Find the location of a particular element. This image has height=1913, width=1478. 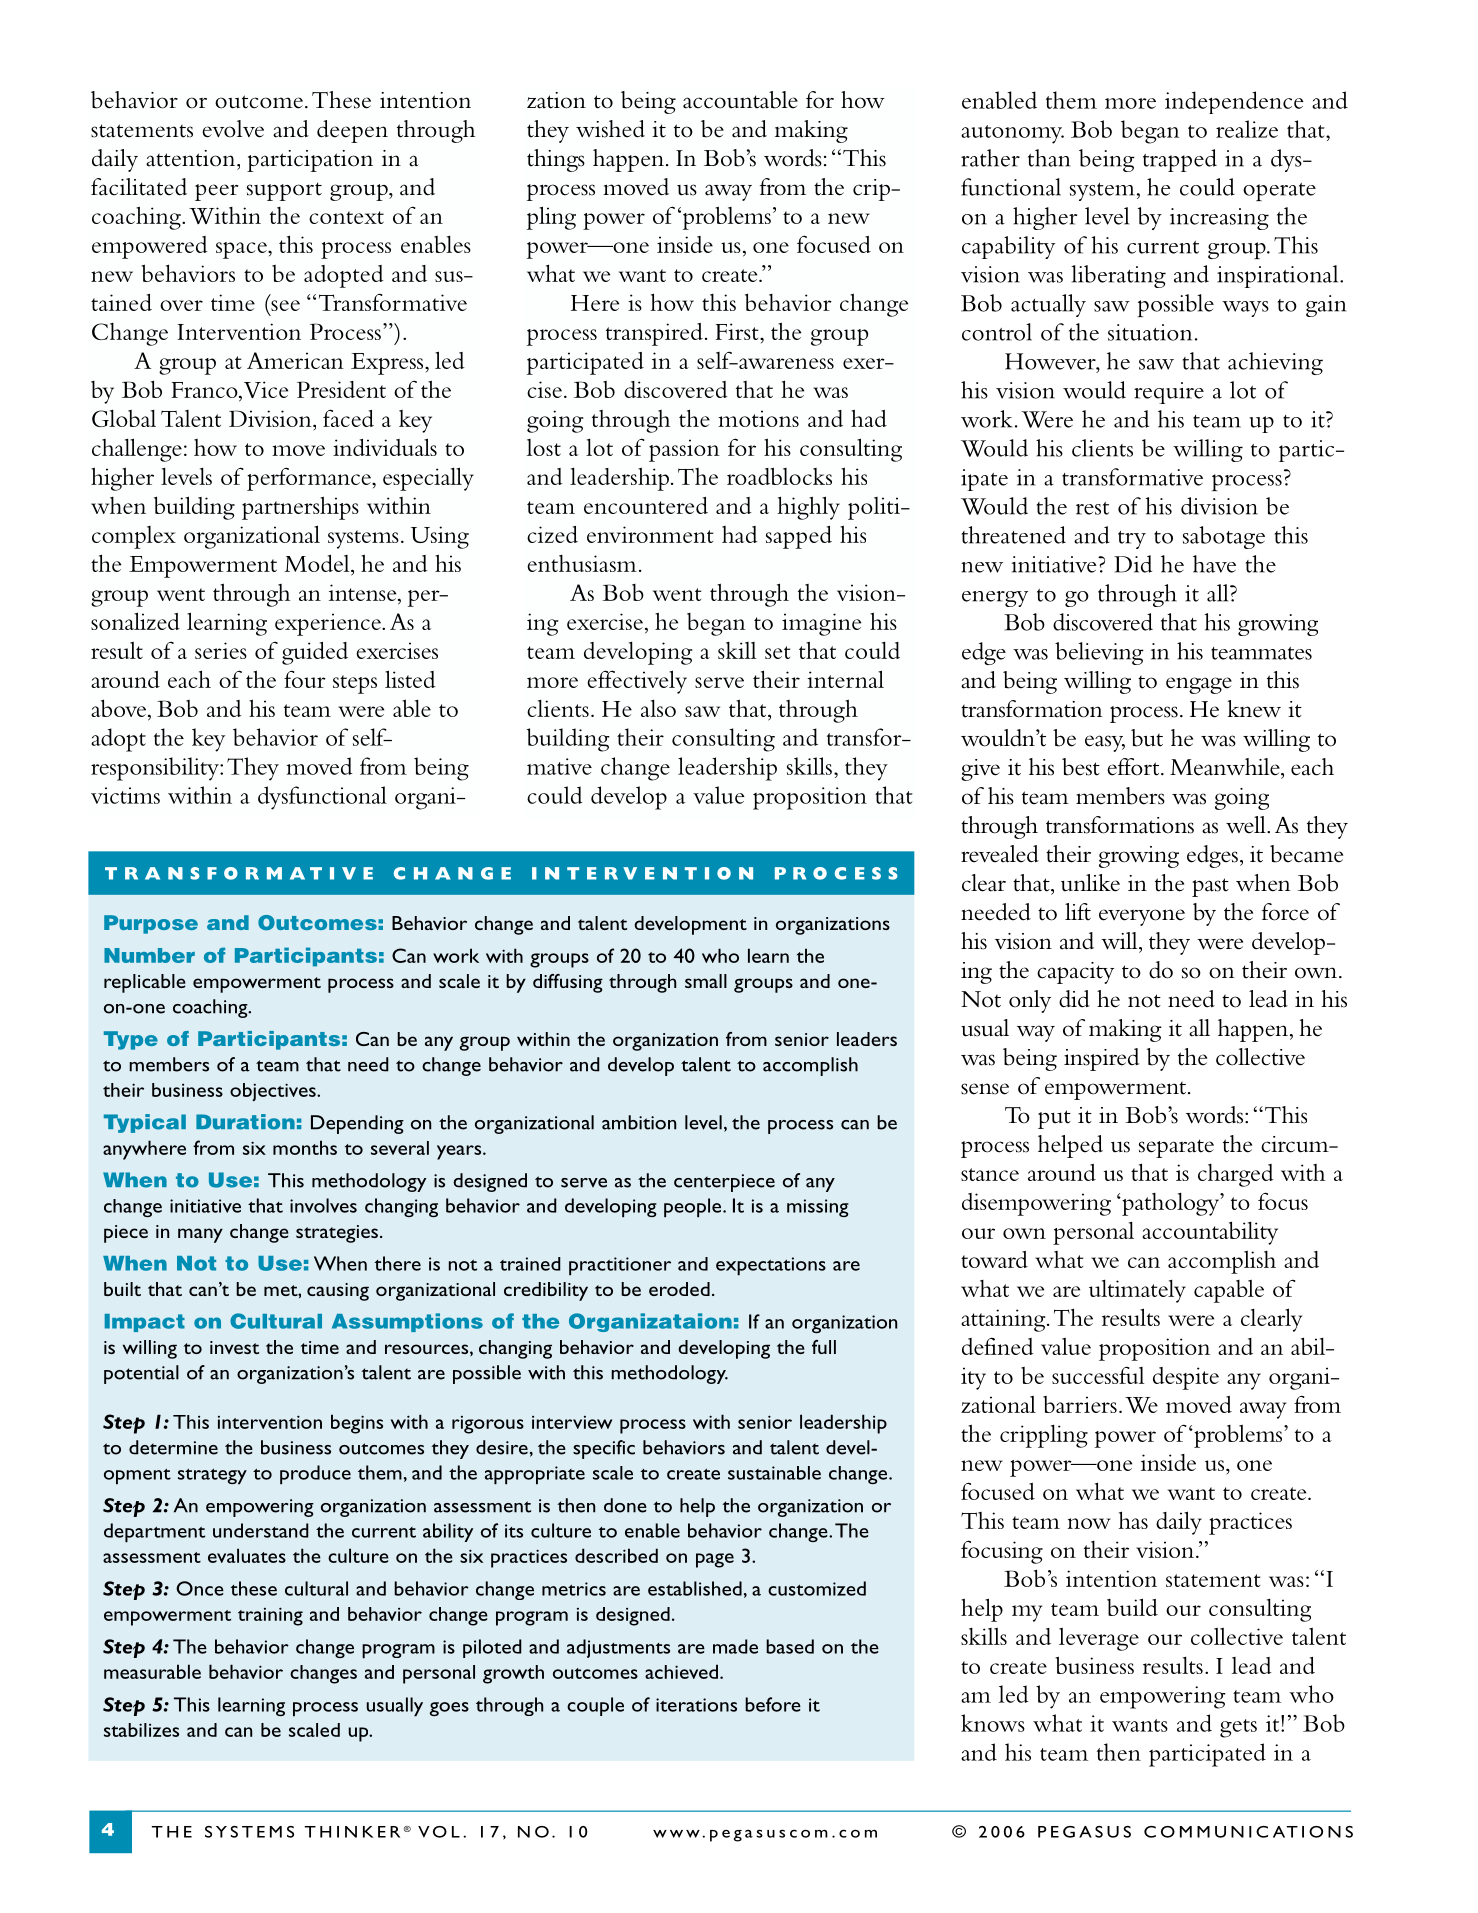

trapped is located at coordinates (1180, 160).
